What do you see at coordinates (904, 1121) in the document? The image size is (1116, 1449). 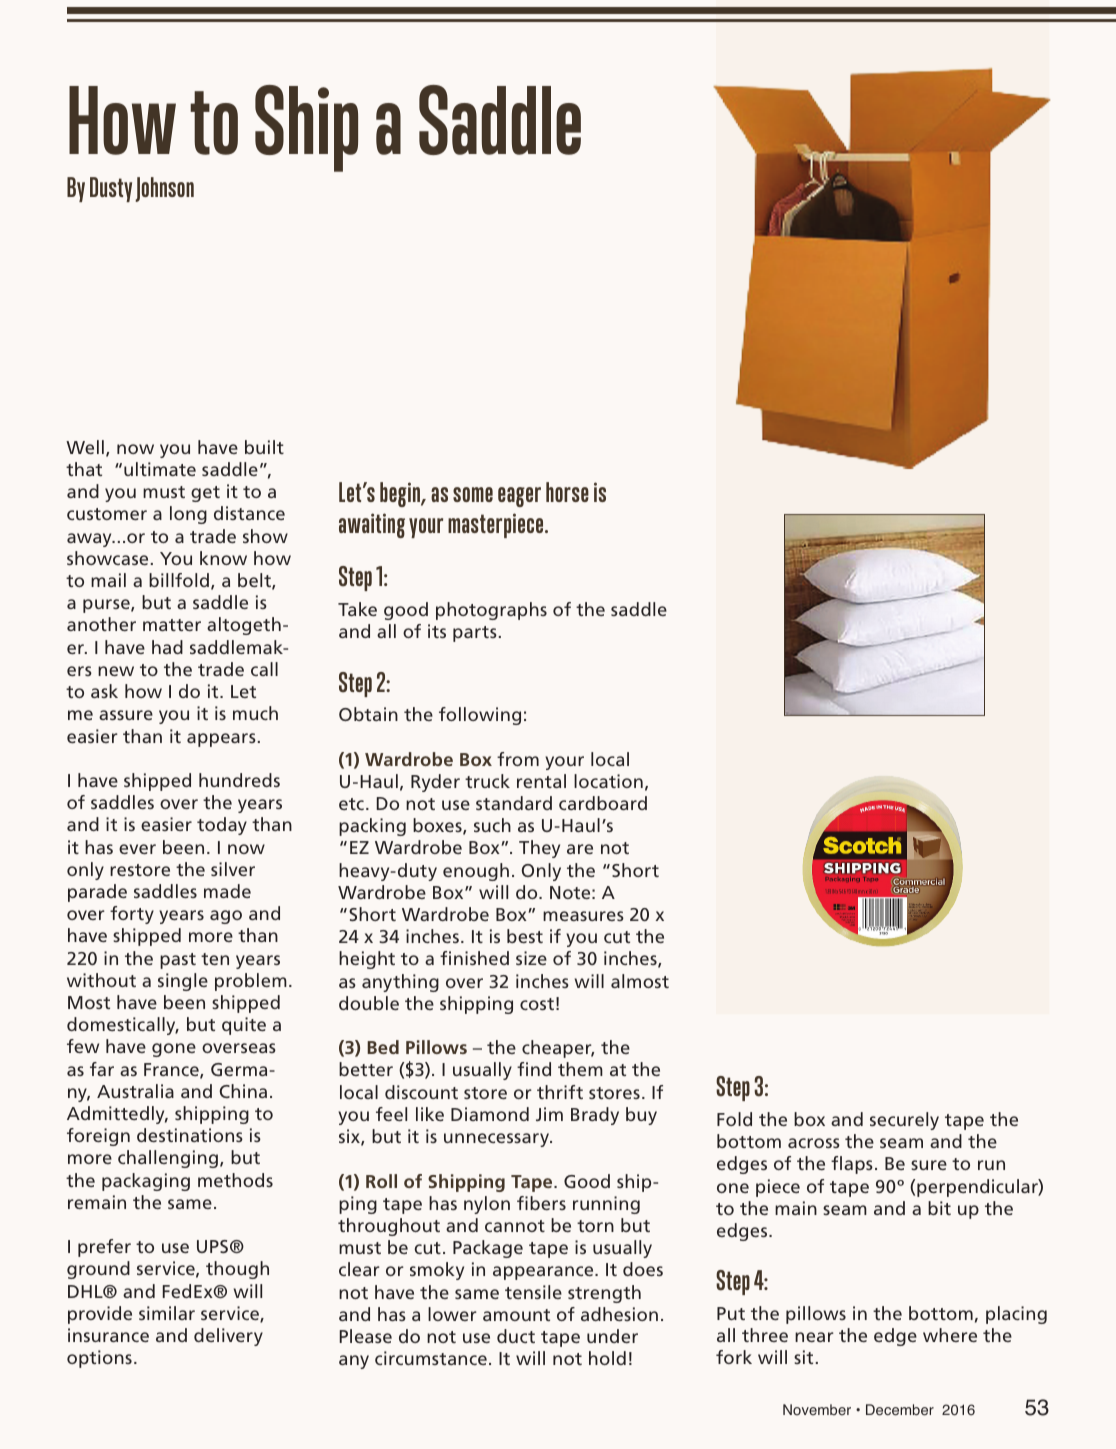 I see `securely` at bounding box center [904, 1121].
